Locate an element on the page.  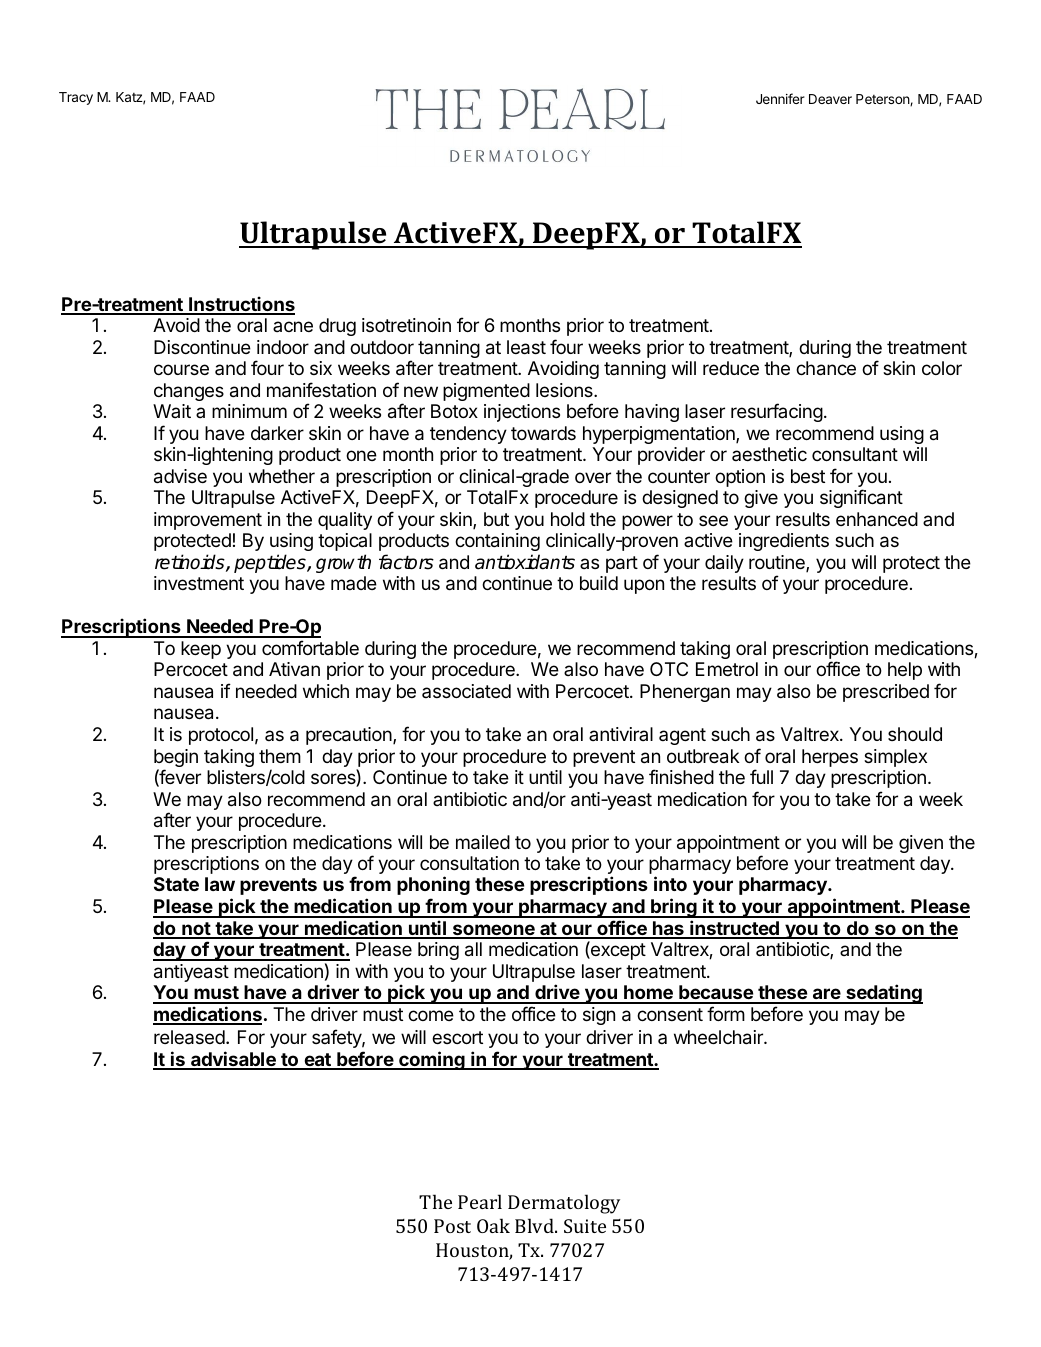
resurfacing is located at coordinates (777, 412).
